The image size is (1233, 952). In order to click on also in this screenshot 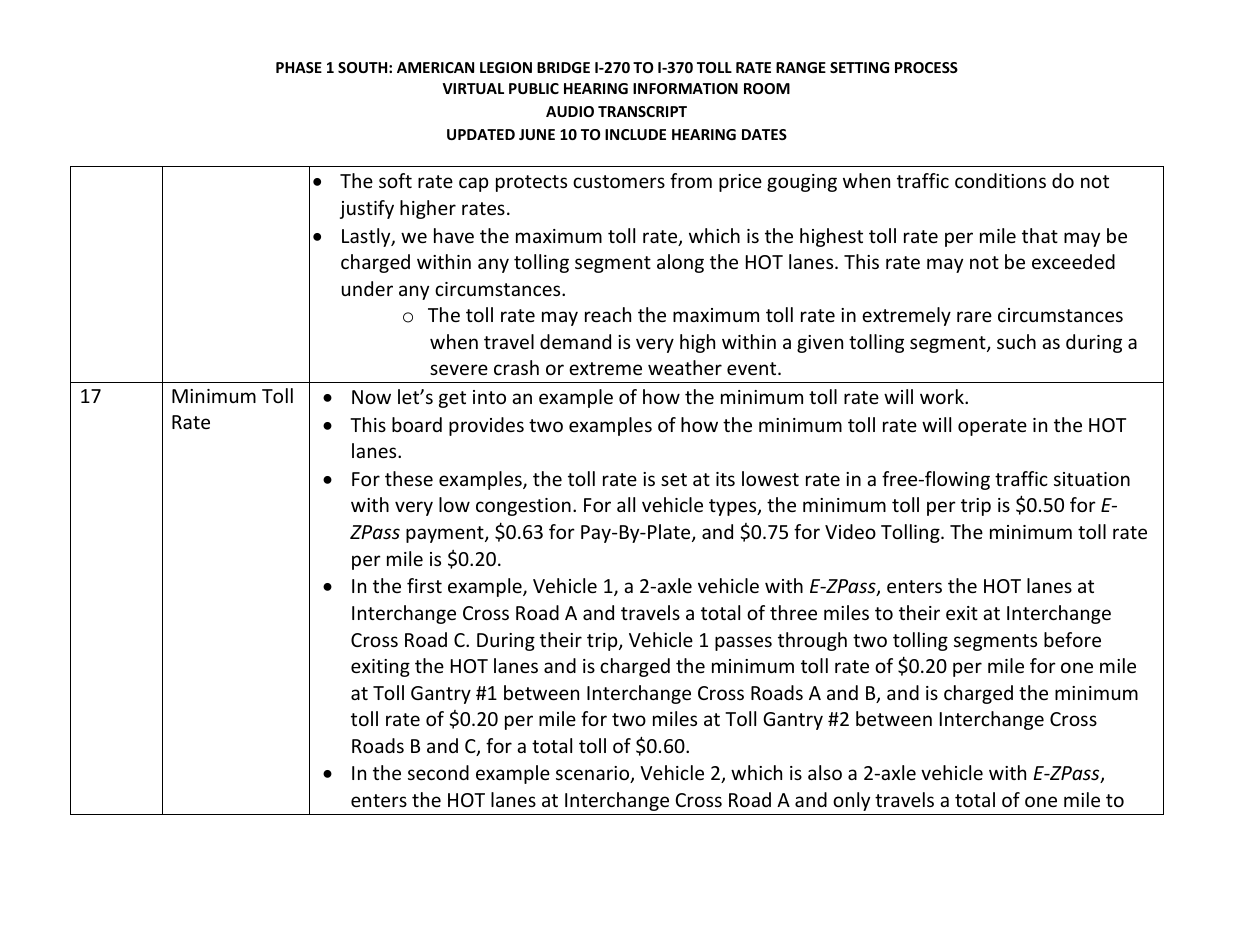, I will do `click(825, 772)`.
